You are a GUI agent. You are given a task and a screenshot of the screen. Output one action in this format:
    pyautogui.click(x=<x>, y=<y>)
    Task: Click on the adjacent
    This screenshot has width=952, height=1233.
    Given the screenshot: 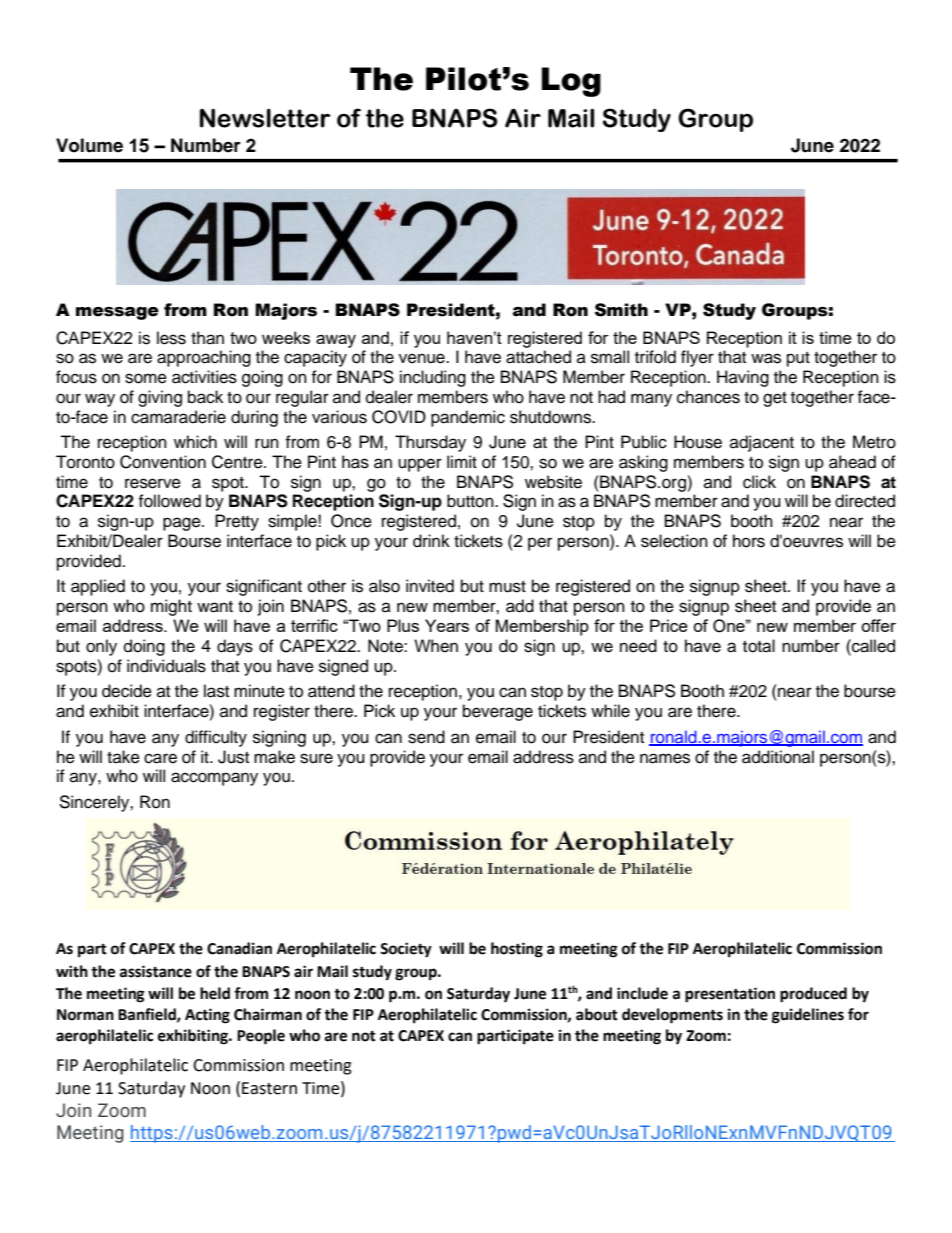 What is the action you would take?
    pyautogui.click(x=762, y=443)
